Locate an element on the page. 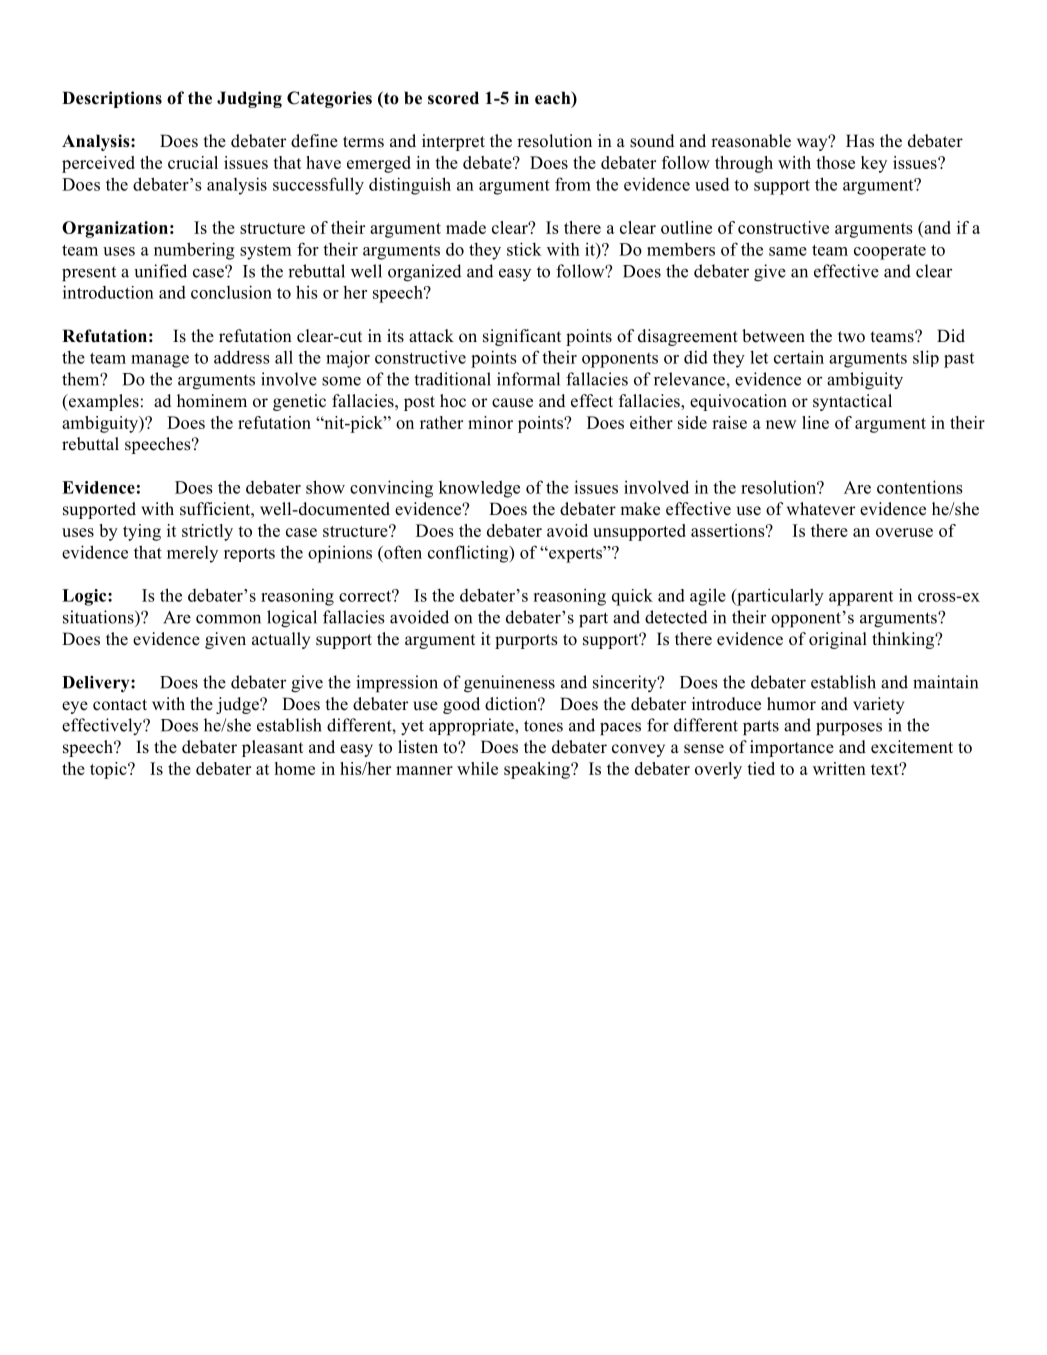  topic is located at coordinates (109, 770).
